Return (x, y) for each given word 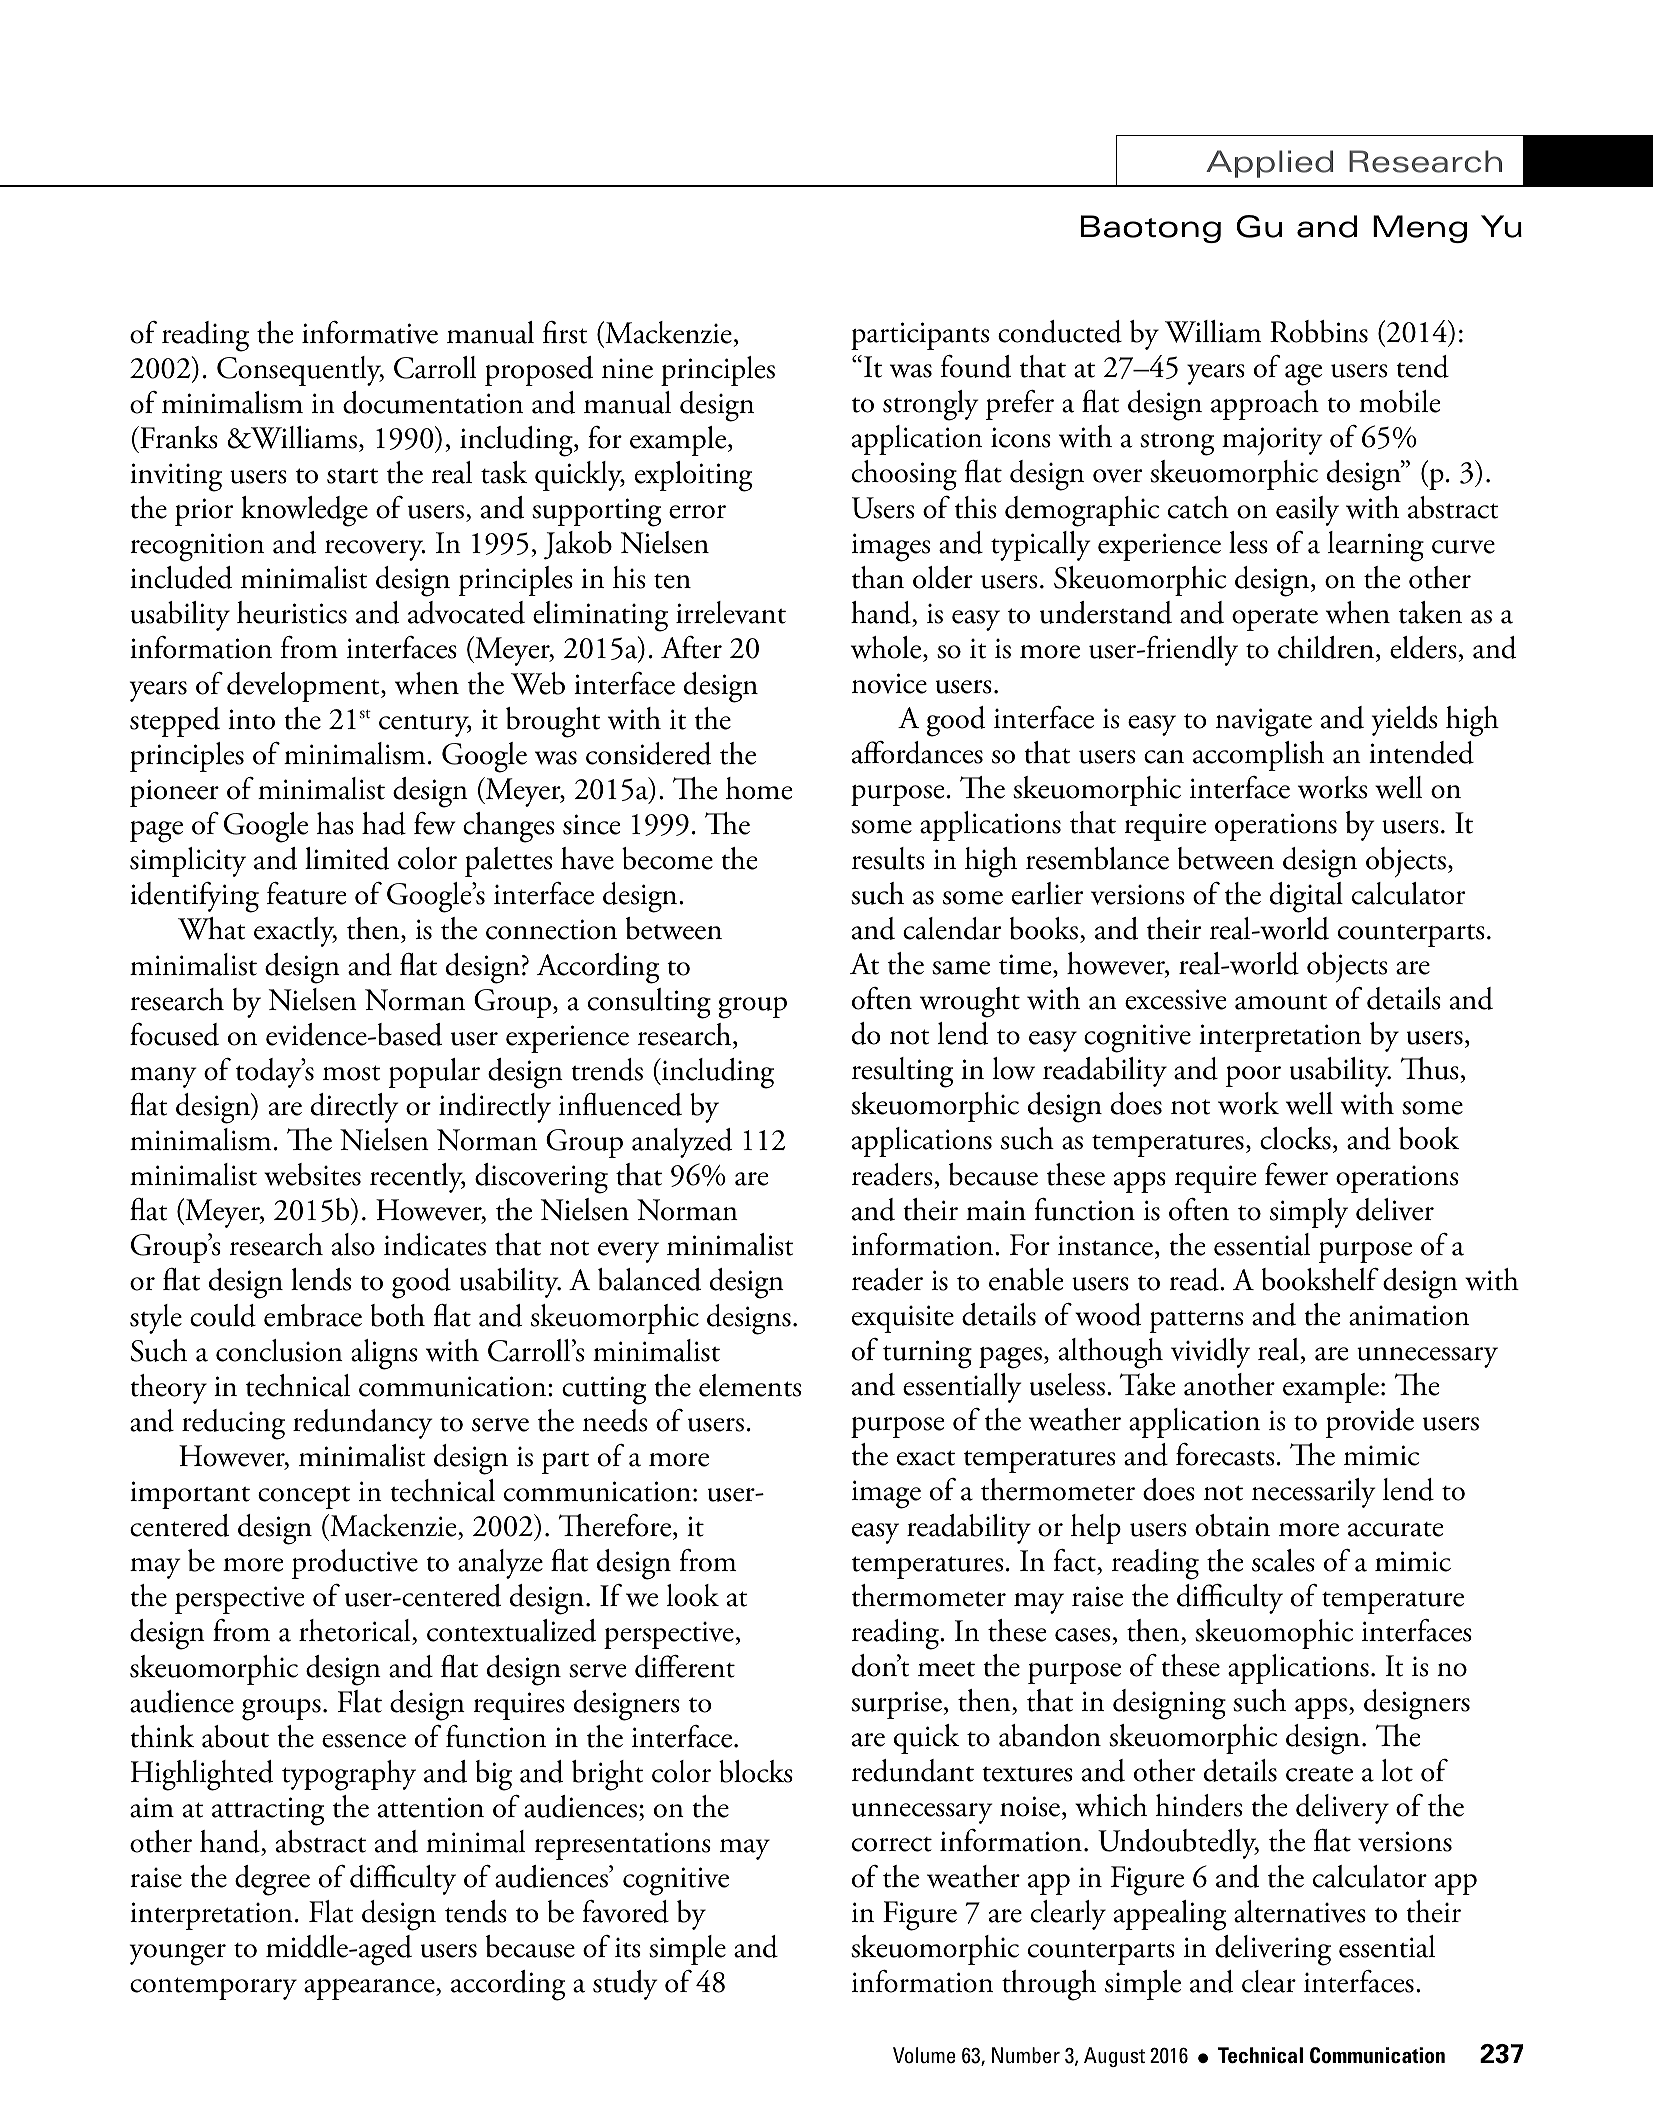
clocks (1295, 1138)
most (352, 1073)
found (976, 366)
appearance (370, 1989)
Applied (1269, 164)
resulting (902, 1072)
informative (370, 332)
